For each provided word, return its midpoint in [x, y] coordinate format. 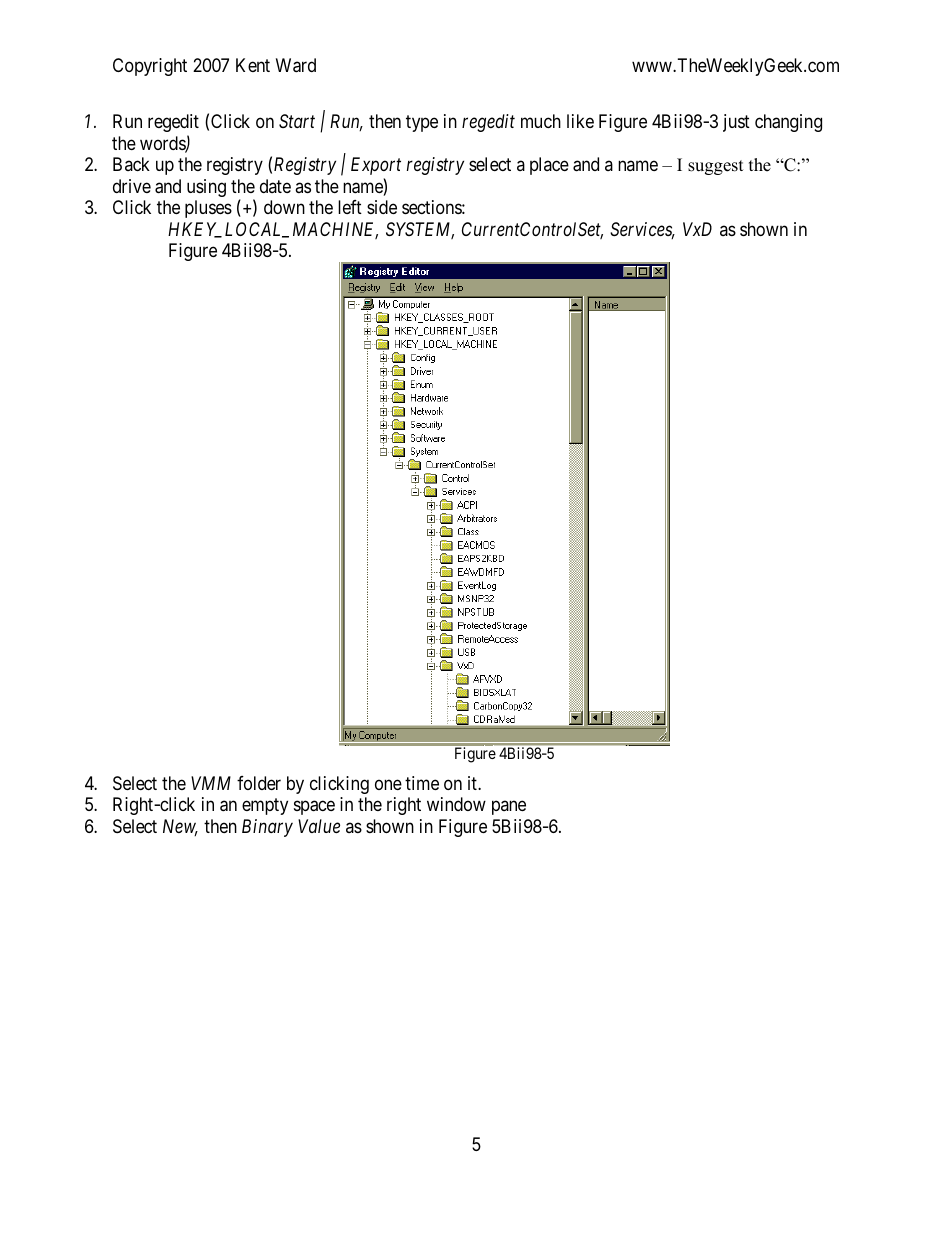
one [388, 784]
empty [265, 806]
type [422, 124]
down [284, 207]
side [382, 207]
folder [259, 783]
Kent [253, 65]
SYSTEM [420, 230]
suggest [716, 167]
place [549, 166]
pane [509, 808]
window [456, 804]
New [180, 827]
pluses [208, 209]
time [422, 783]
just [736, 123]
